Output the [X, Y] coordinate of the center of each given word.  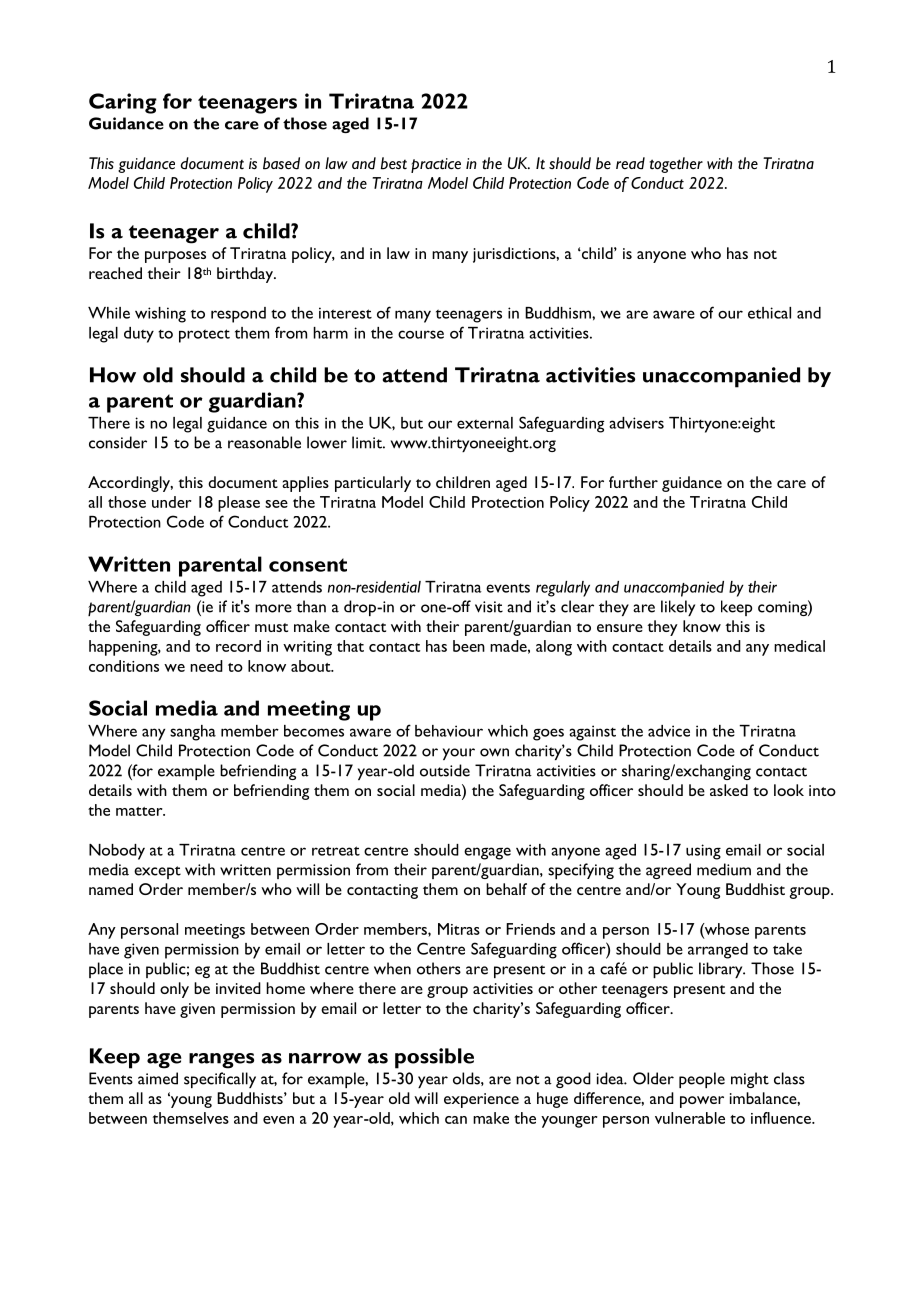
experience [481, 1100]
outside [445, 770]
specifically [220, 1080]
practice [436, 165]
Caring [123, 103]
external [485, 423]
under [172, 502]
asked [729, 790]
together [676, 165]
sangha [193, 733]
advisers [636, 423]
